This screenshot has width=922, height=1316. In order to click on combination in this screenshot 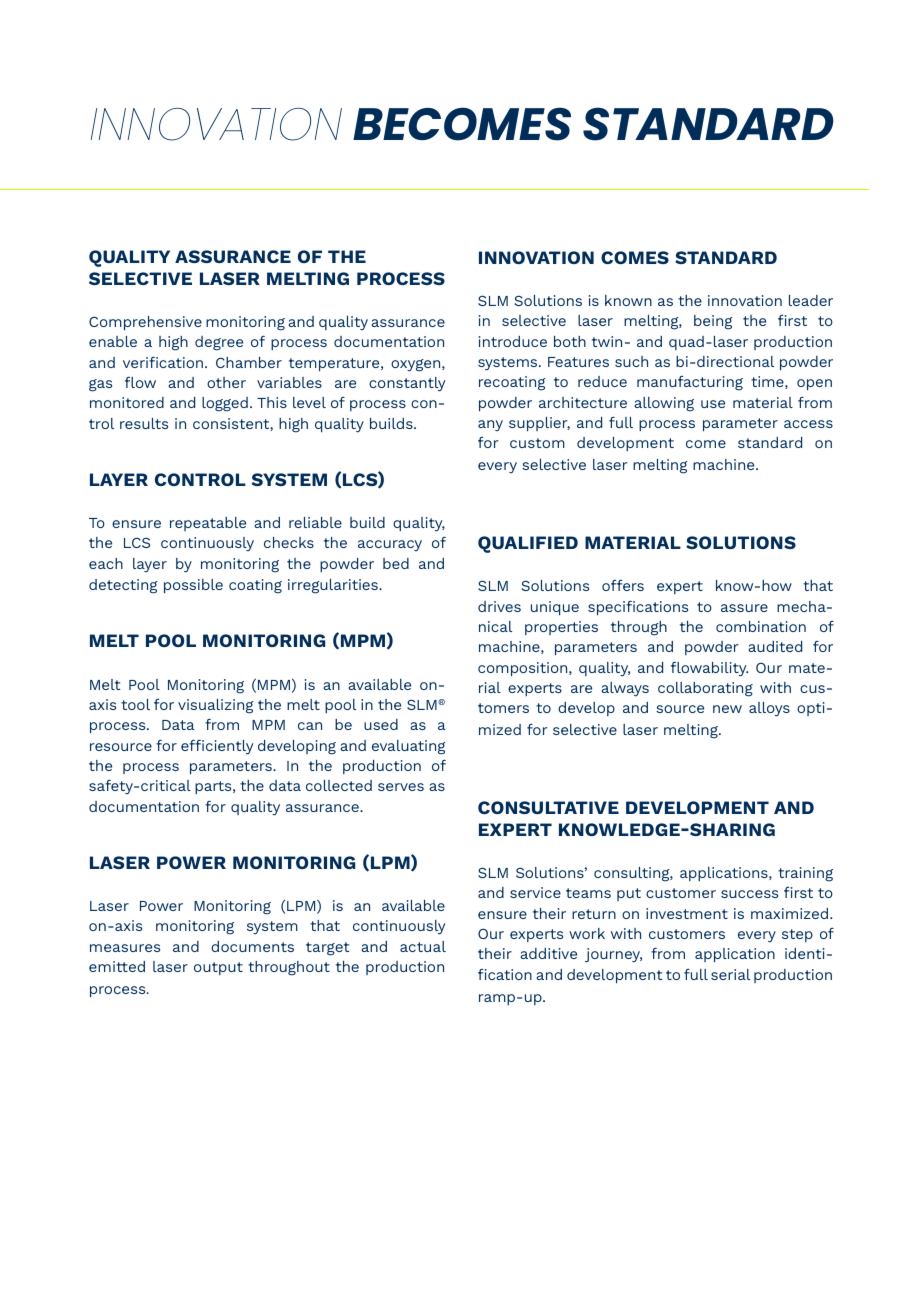, I will do `click(761, 626)`.
